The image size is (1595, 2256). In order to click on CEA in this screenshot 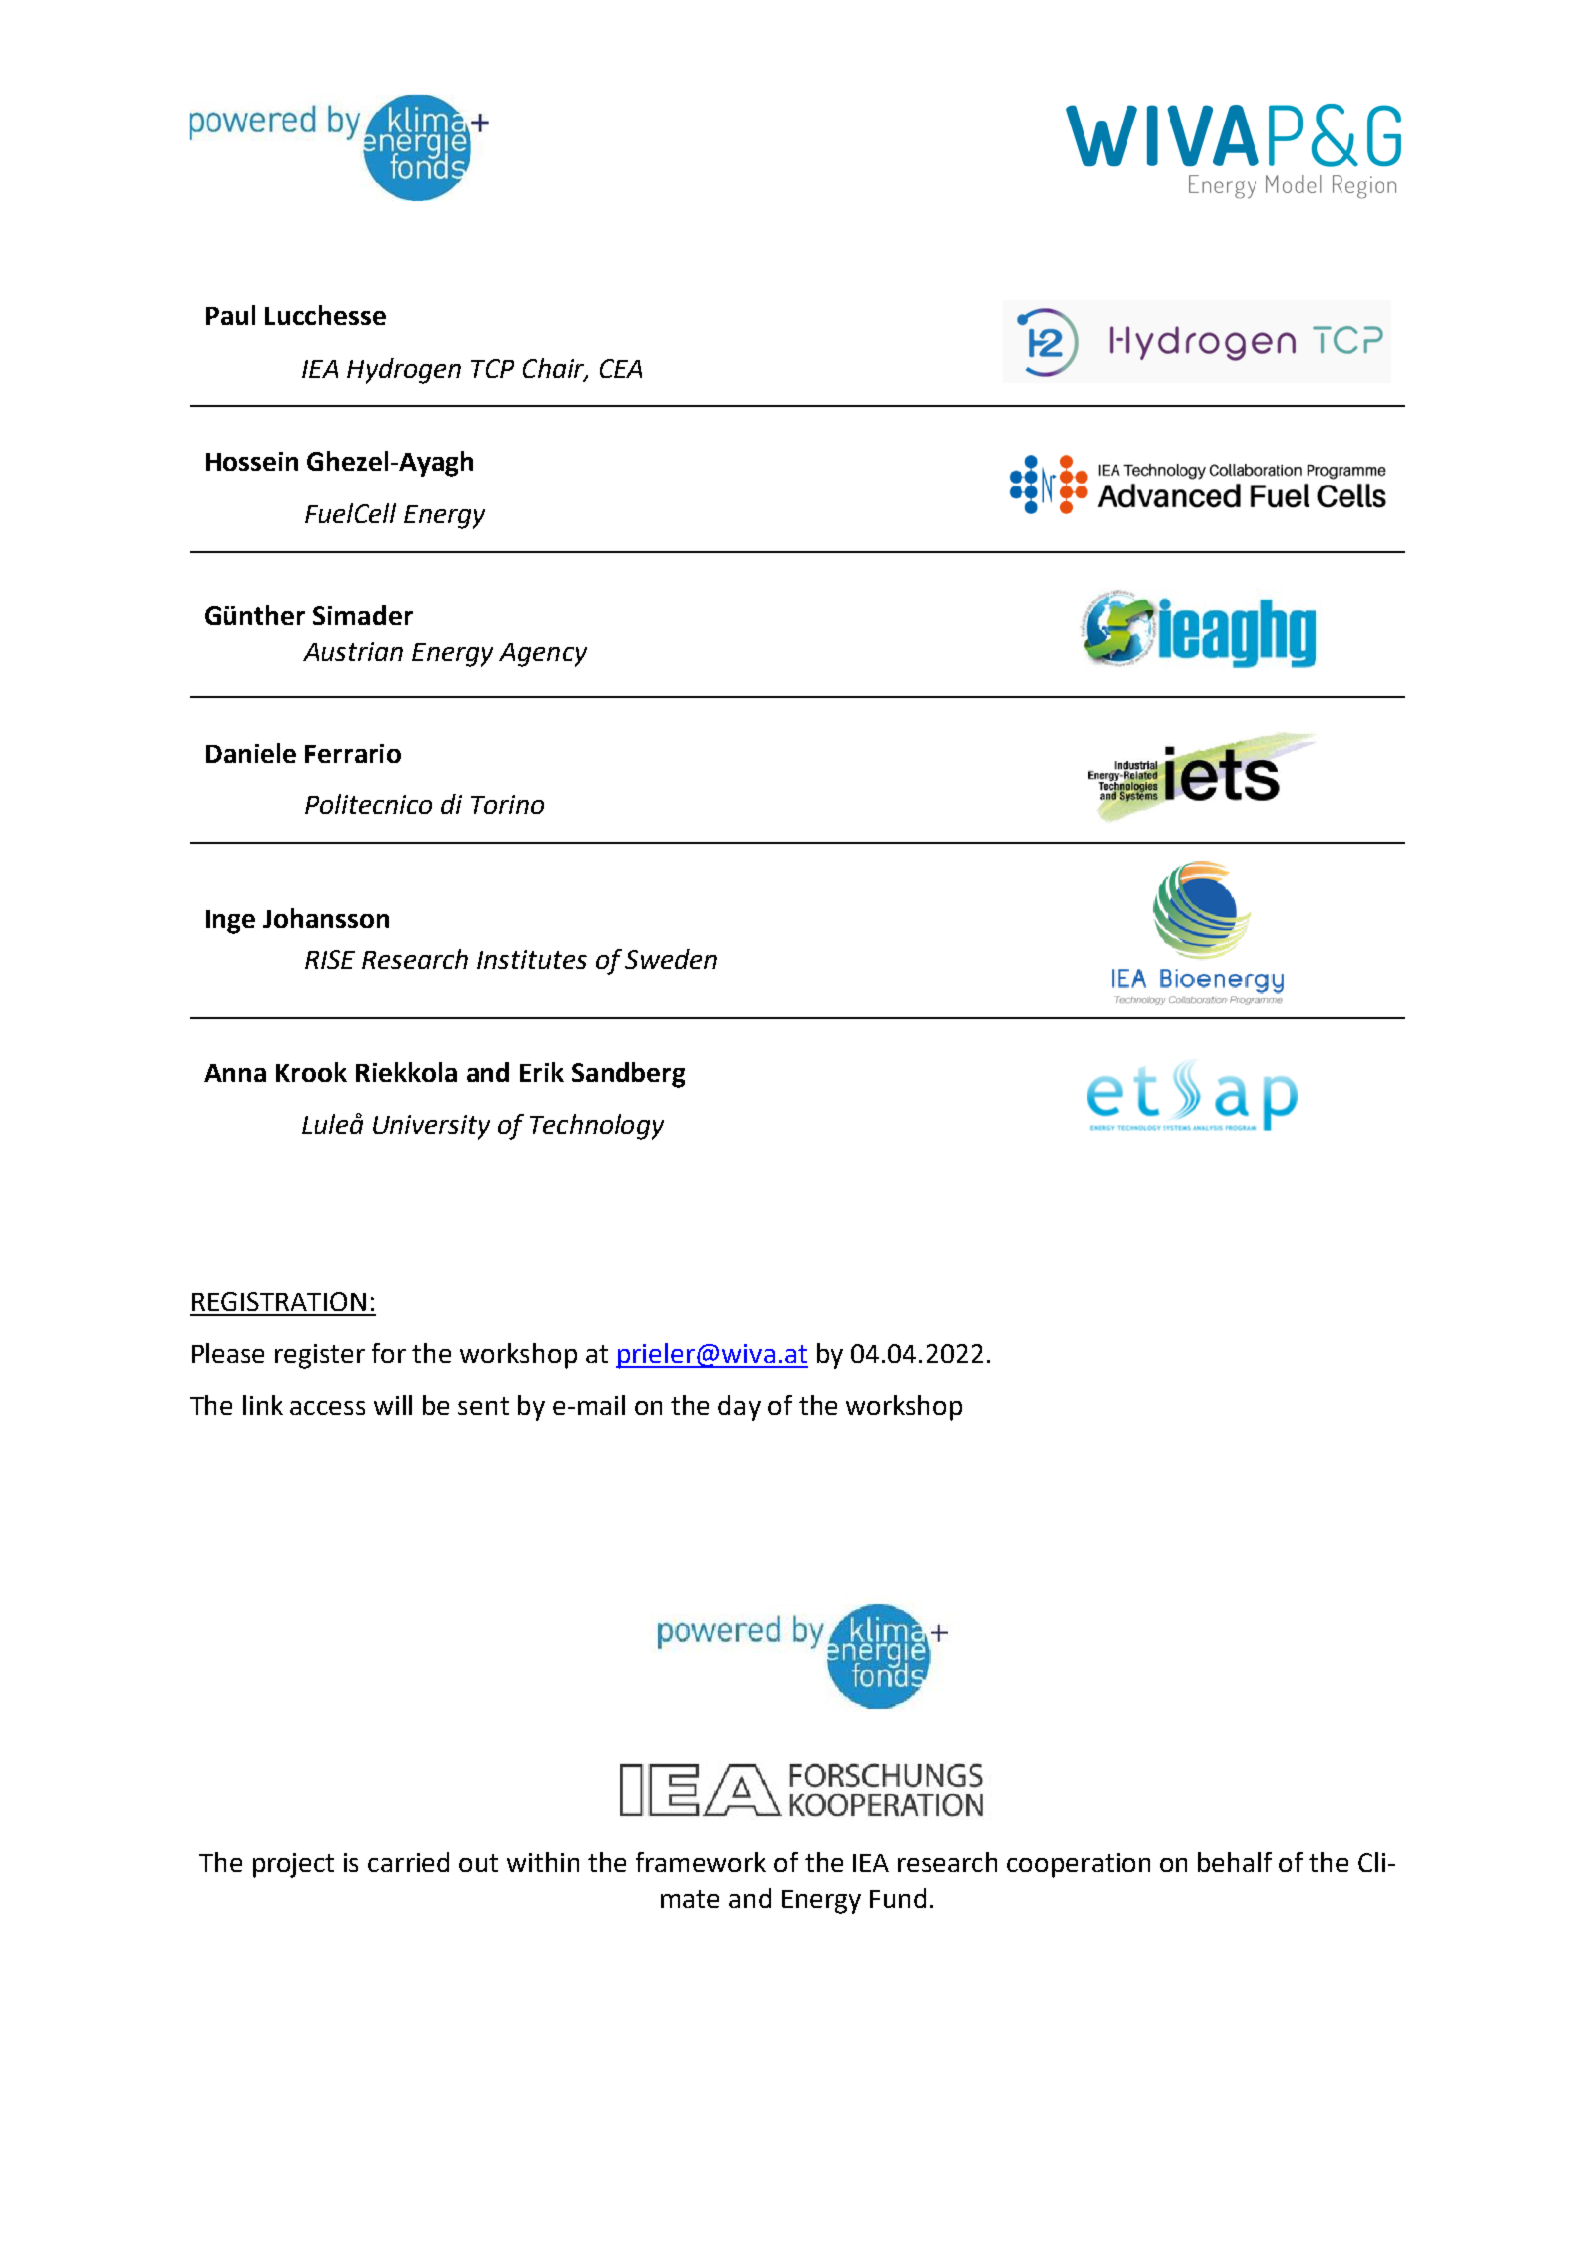, I will do `click(621, 368)`.
